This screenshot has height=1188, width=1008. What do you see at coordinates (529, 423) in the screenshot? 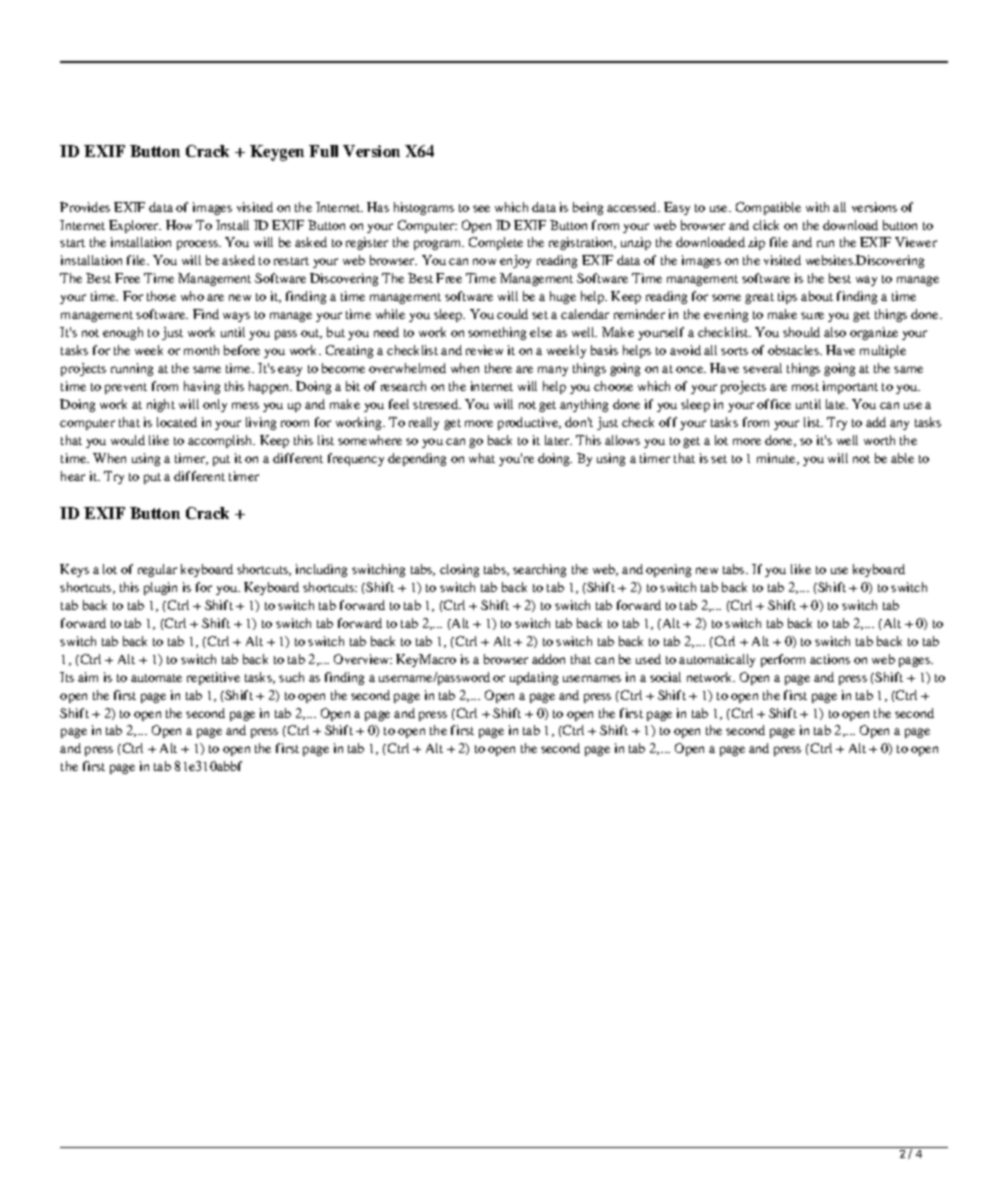
I see `productive` at bounding box center [529, 423].
